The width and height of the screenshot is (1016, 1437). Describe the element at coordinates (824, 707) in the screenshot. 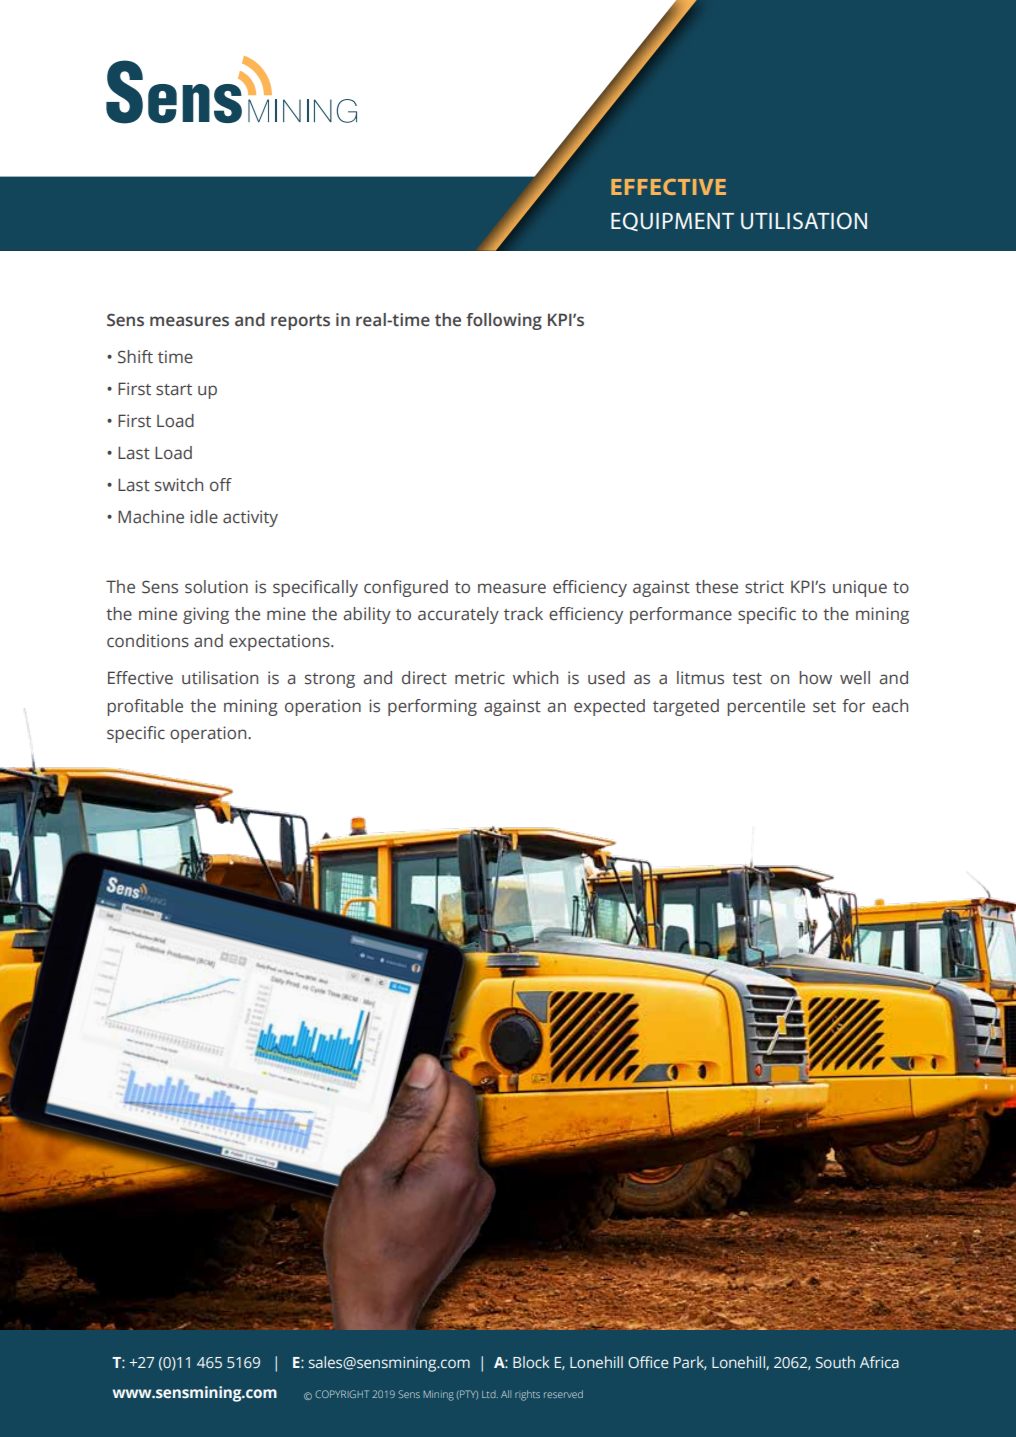

I see `set` at that location.
